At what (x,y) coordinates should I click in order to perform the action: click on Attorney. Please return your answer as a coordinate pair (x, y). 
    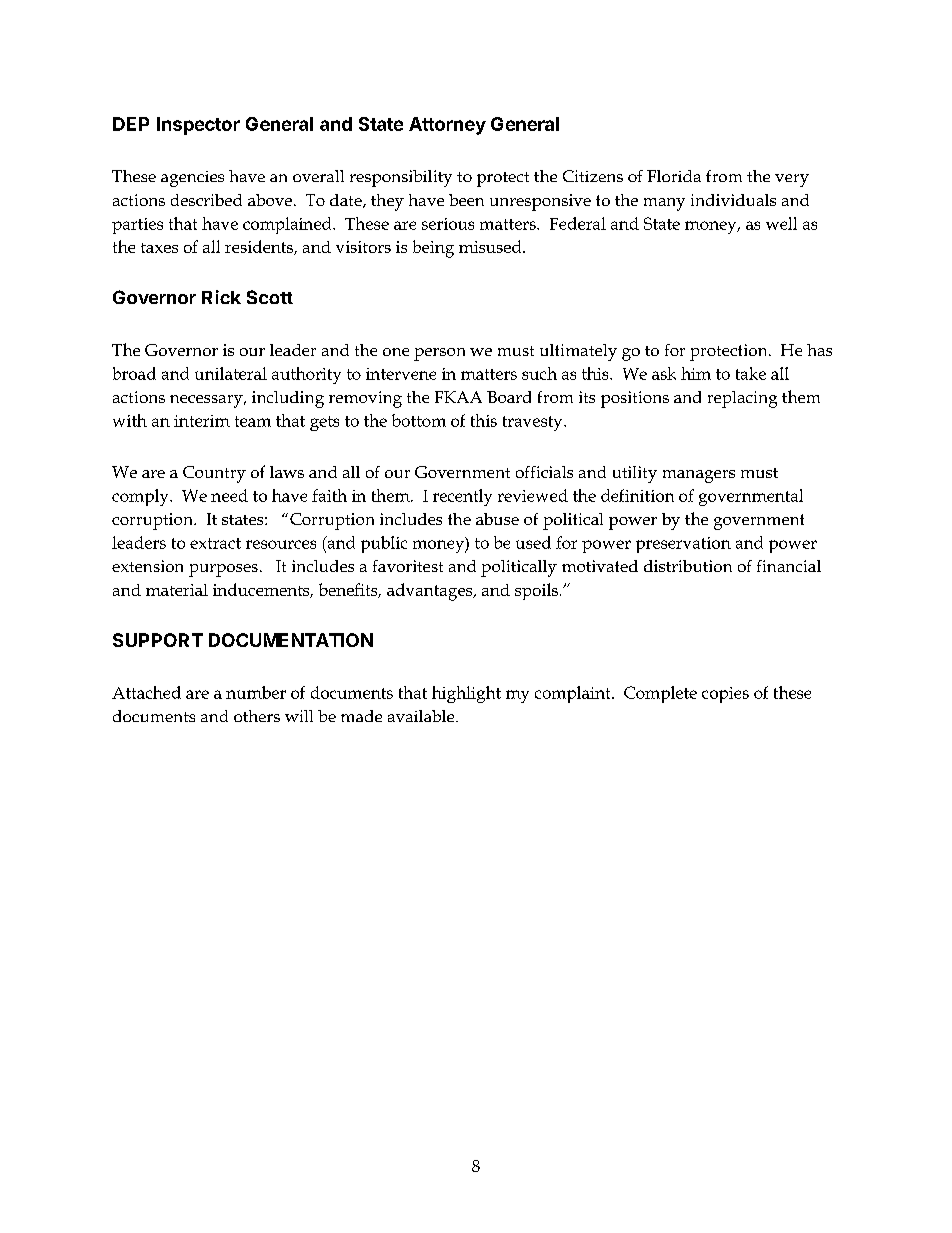
    Looking at the image, I should click on (447, 126).
